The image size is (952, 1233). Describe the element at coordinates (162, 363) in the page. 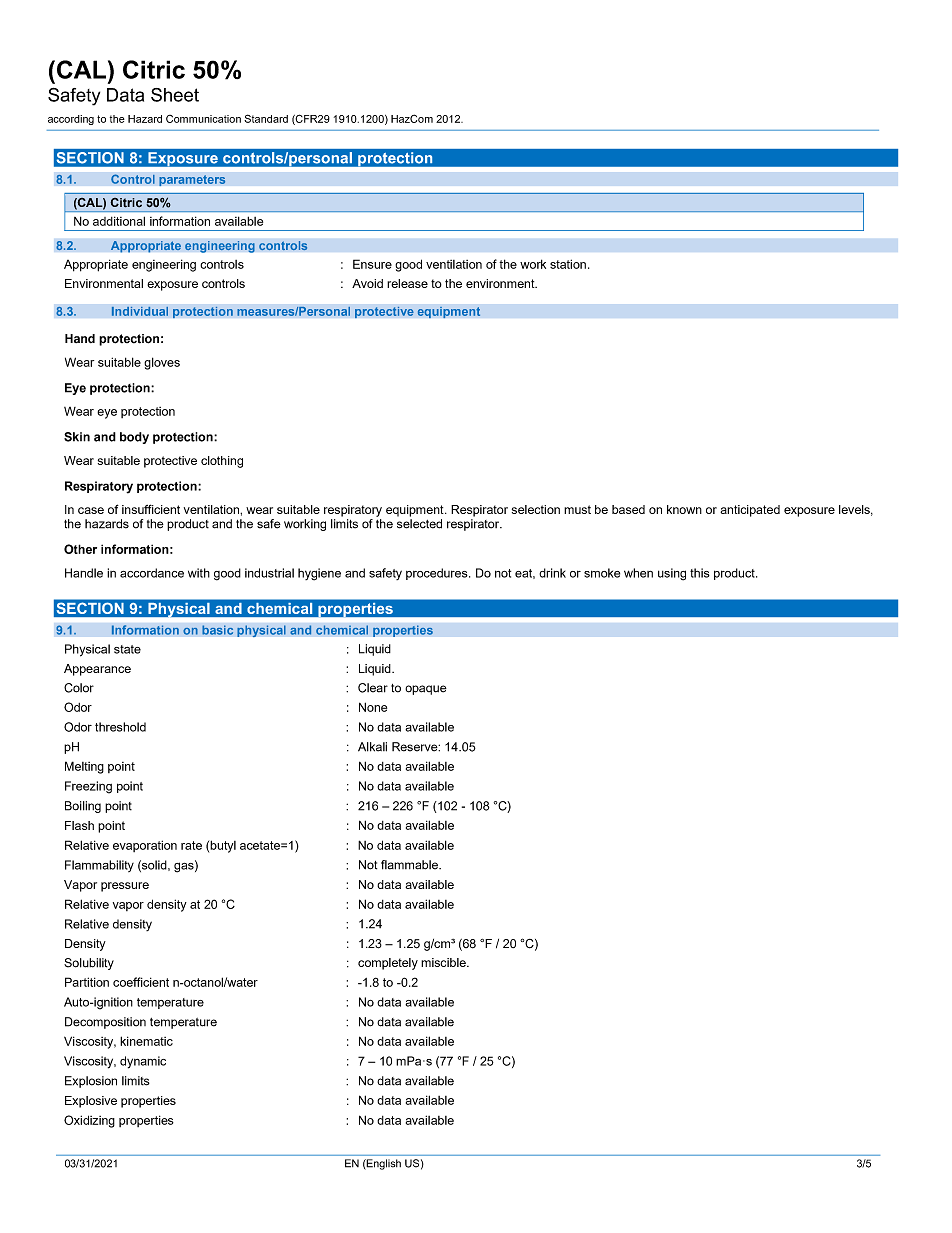

I see `gloves` at that location.
